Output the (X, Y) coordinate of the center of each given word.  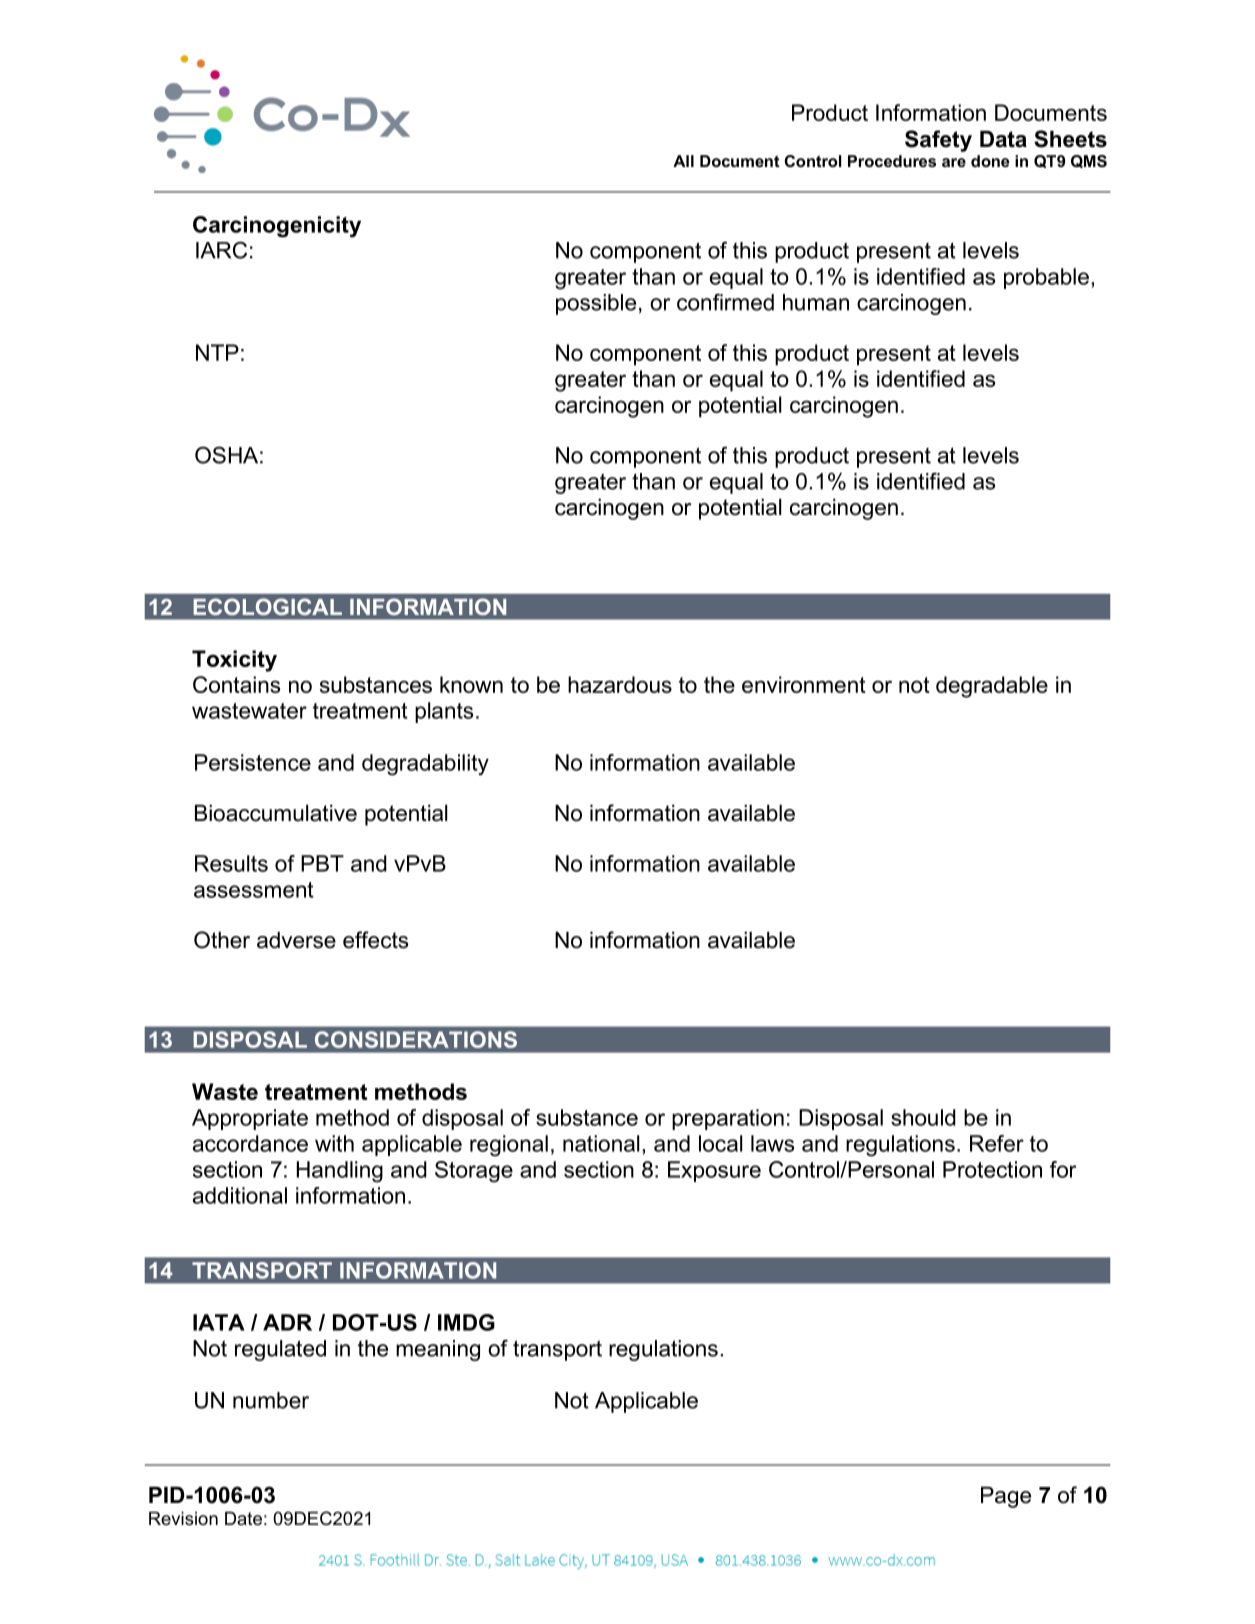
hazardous (620, 684)
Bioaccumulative (276, 813)
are (954, 162)
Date (243, 1518)
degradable (992, 687)
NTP (217, 352)
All (683, 161)
